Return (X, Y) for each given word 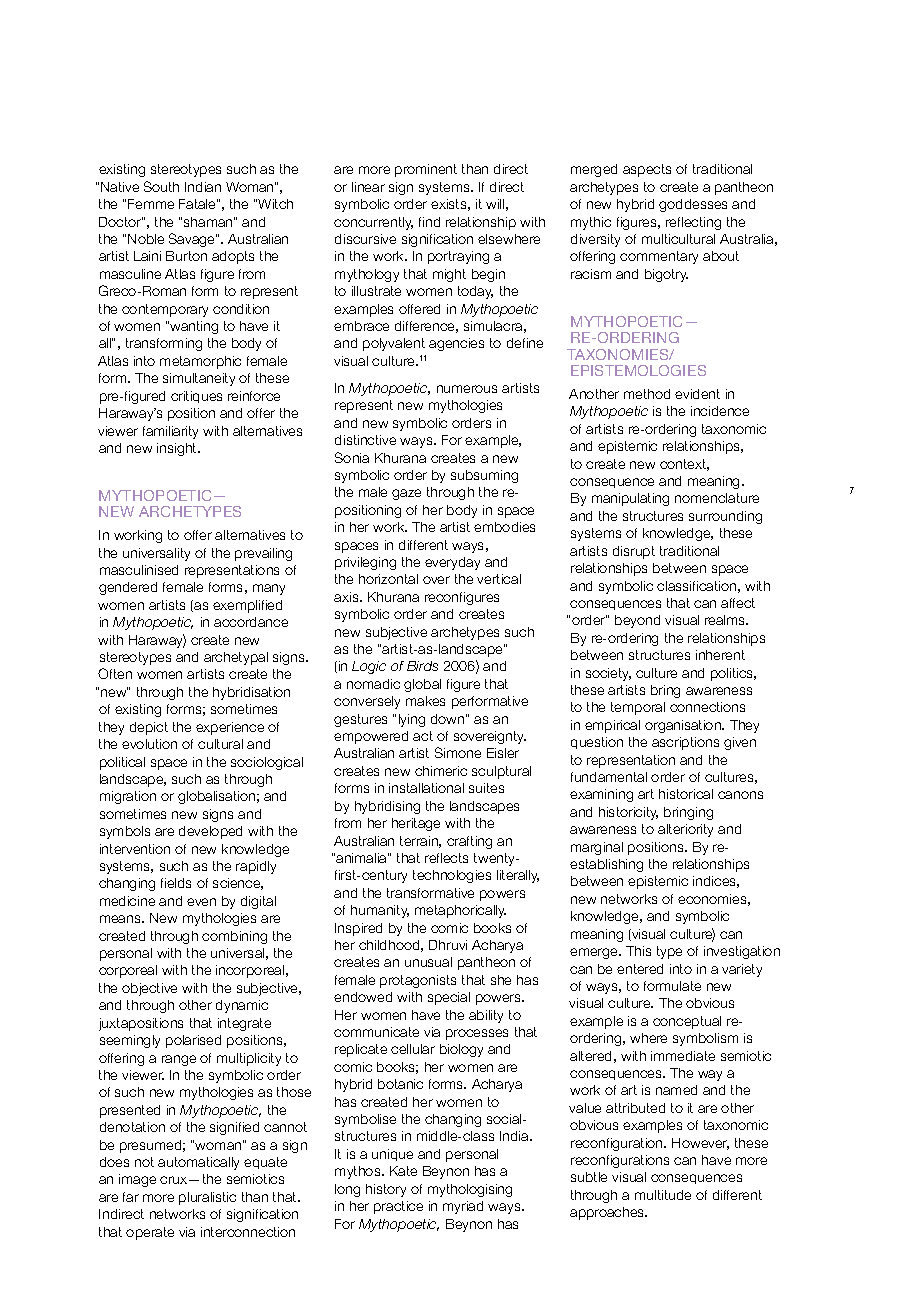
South (161, 186)
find (429, 222)
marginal (597, 848)
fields (176, 883)
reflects (446, 858)
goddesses (693, 205)
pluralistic (207, 1198)
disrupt (634, 552)
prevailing (263, 554)
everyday (452, 563)
